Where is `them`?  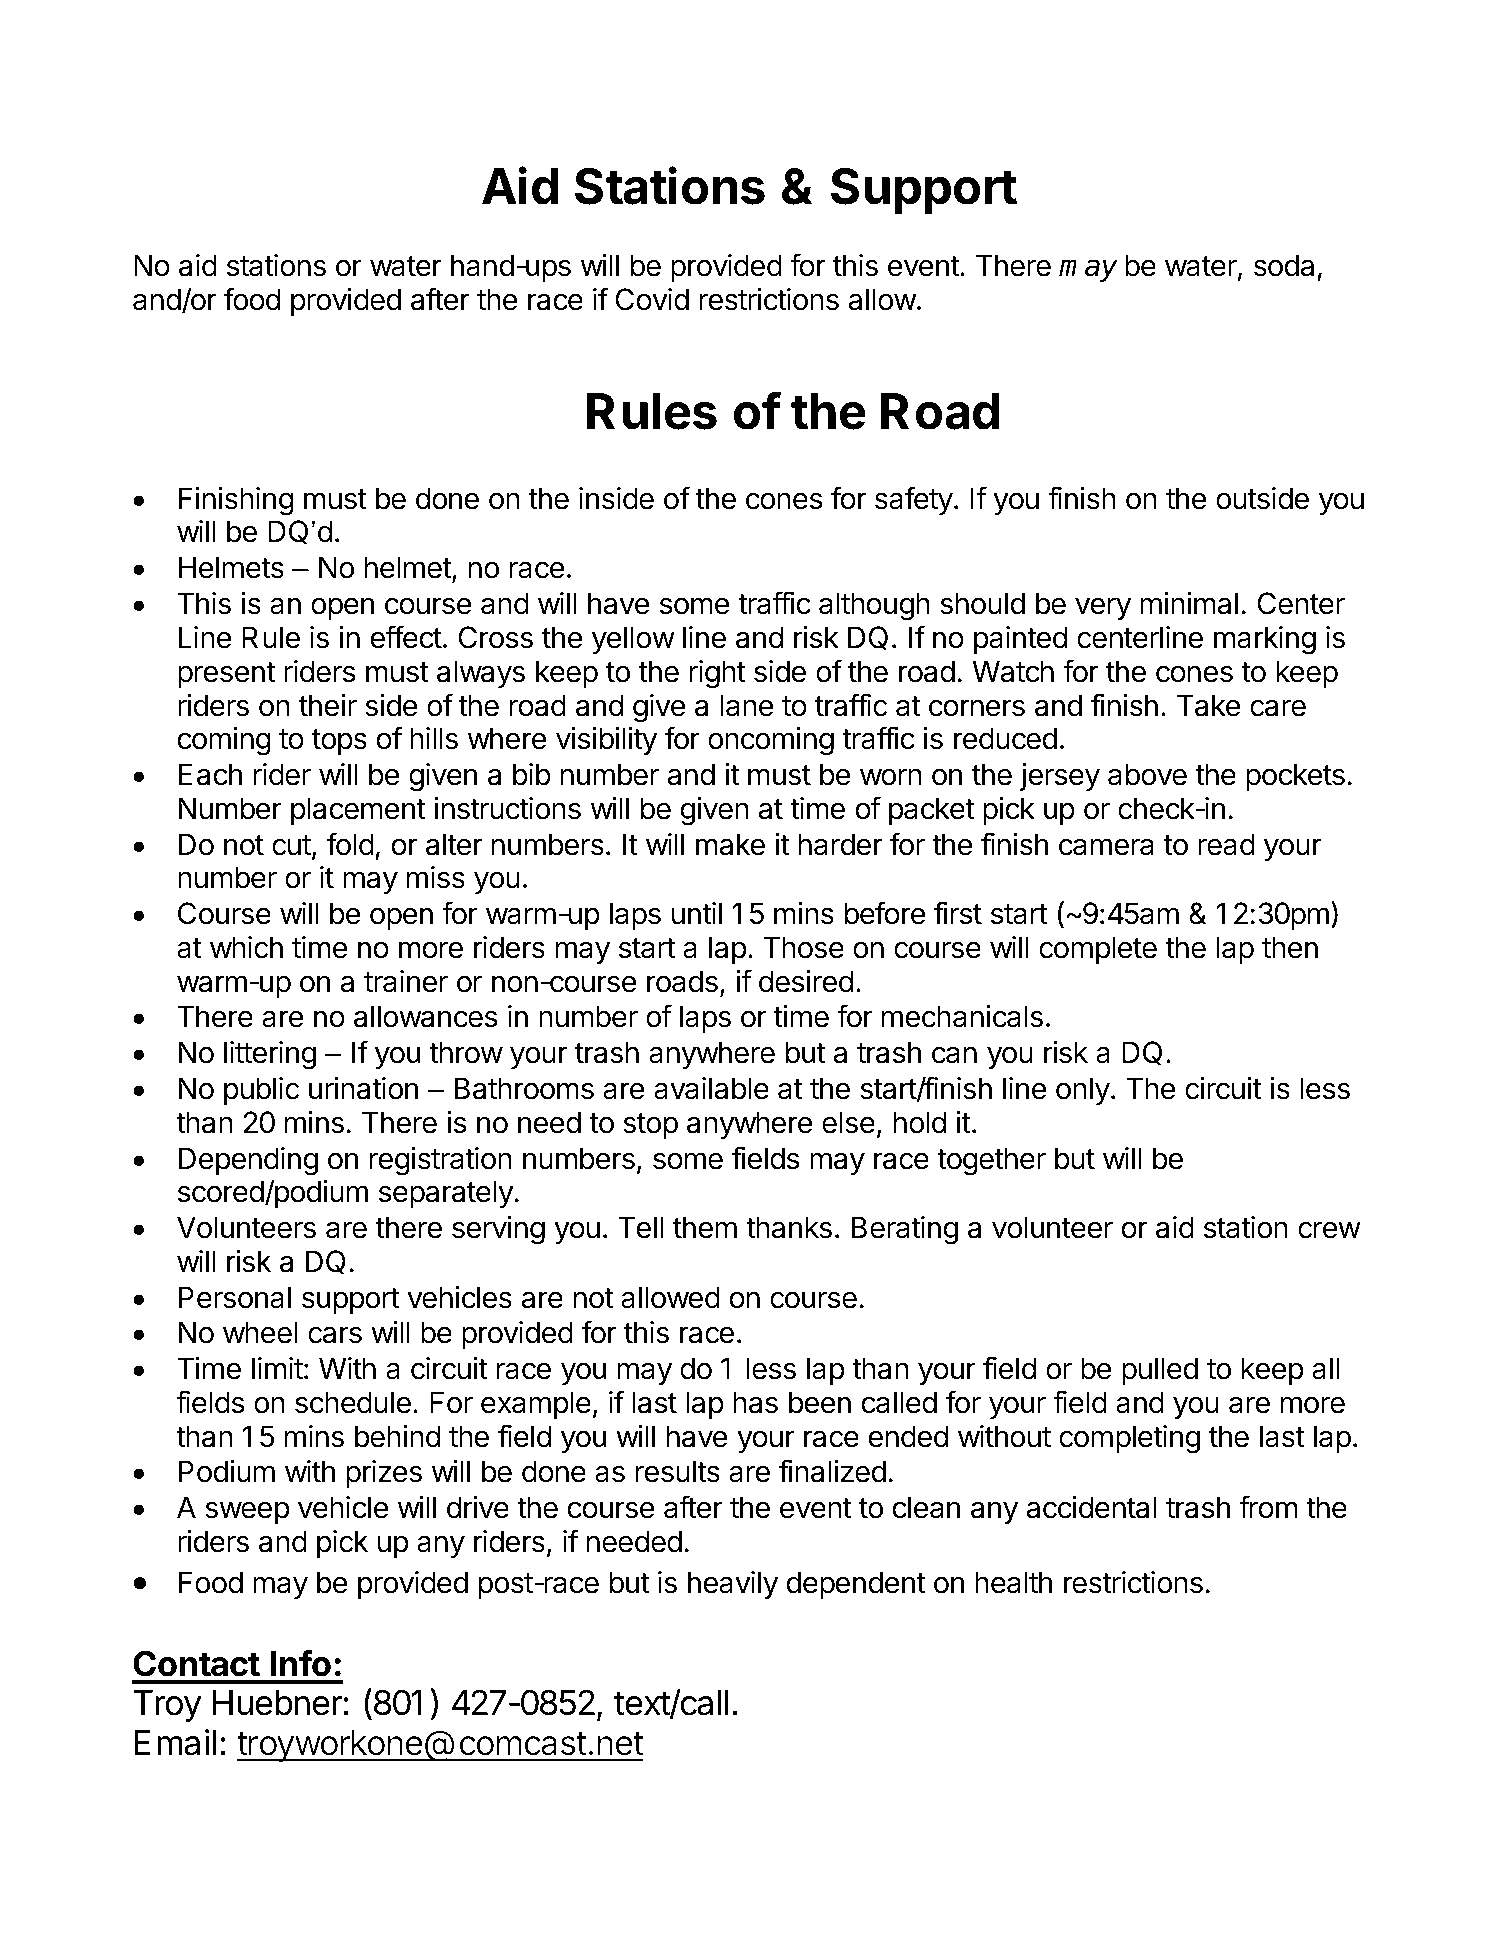 them is located at coordinates (705, 1227).
